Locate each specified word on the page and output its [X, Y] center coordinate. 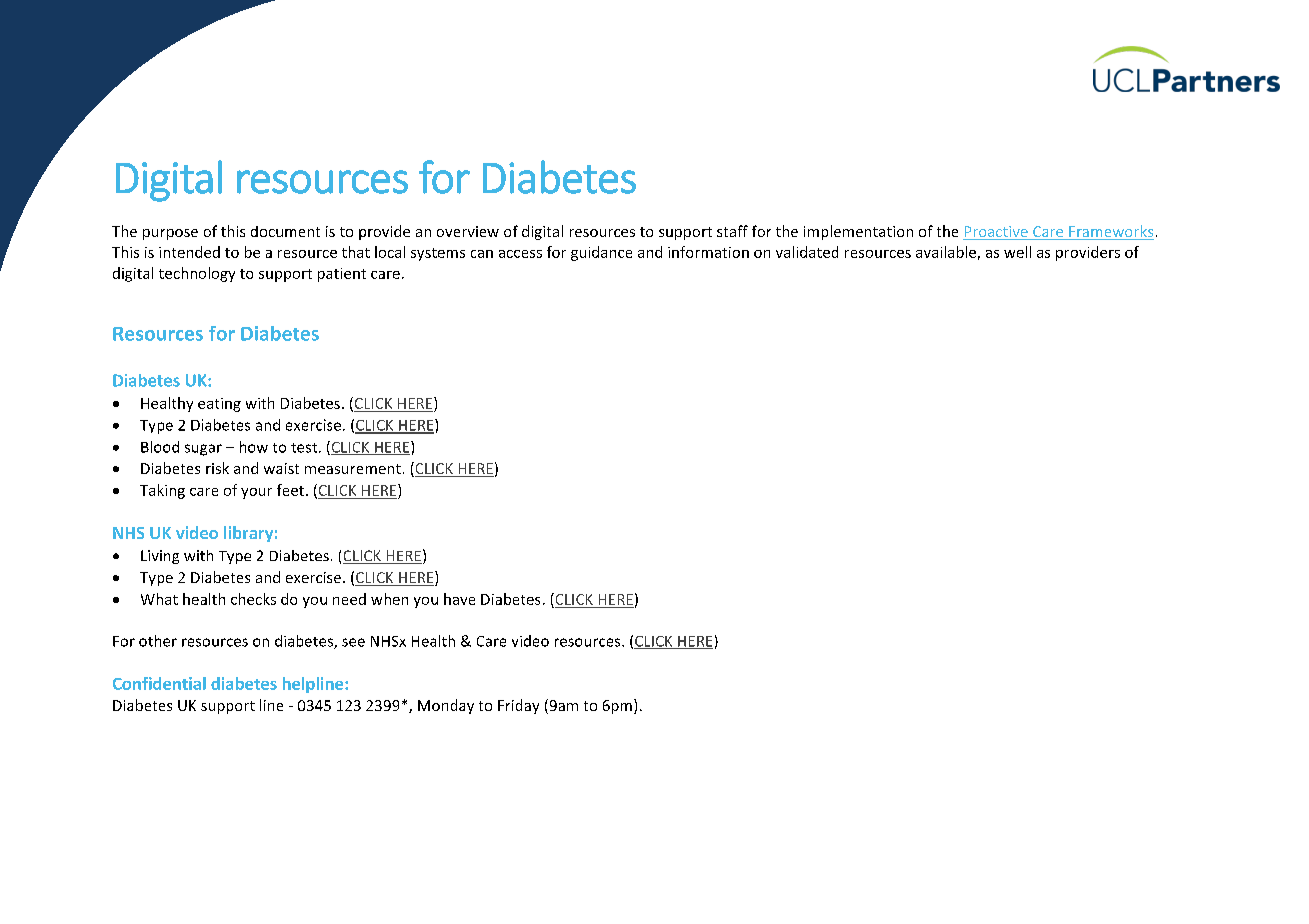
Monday [446, 706]
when [389, 599]
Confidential [159, 683]
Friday [518, 706]
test [305, 448]
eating [219, 405]
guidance [601, 253]
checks [253, 599]
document [285, 231]
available [946, 252]
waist [281, 468]
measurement [353, 469]
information [708, 252]
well [1017, 252]
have [459, 599]
